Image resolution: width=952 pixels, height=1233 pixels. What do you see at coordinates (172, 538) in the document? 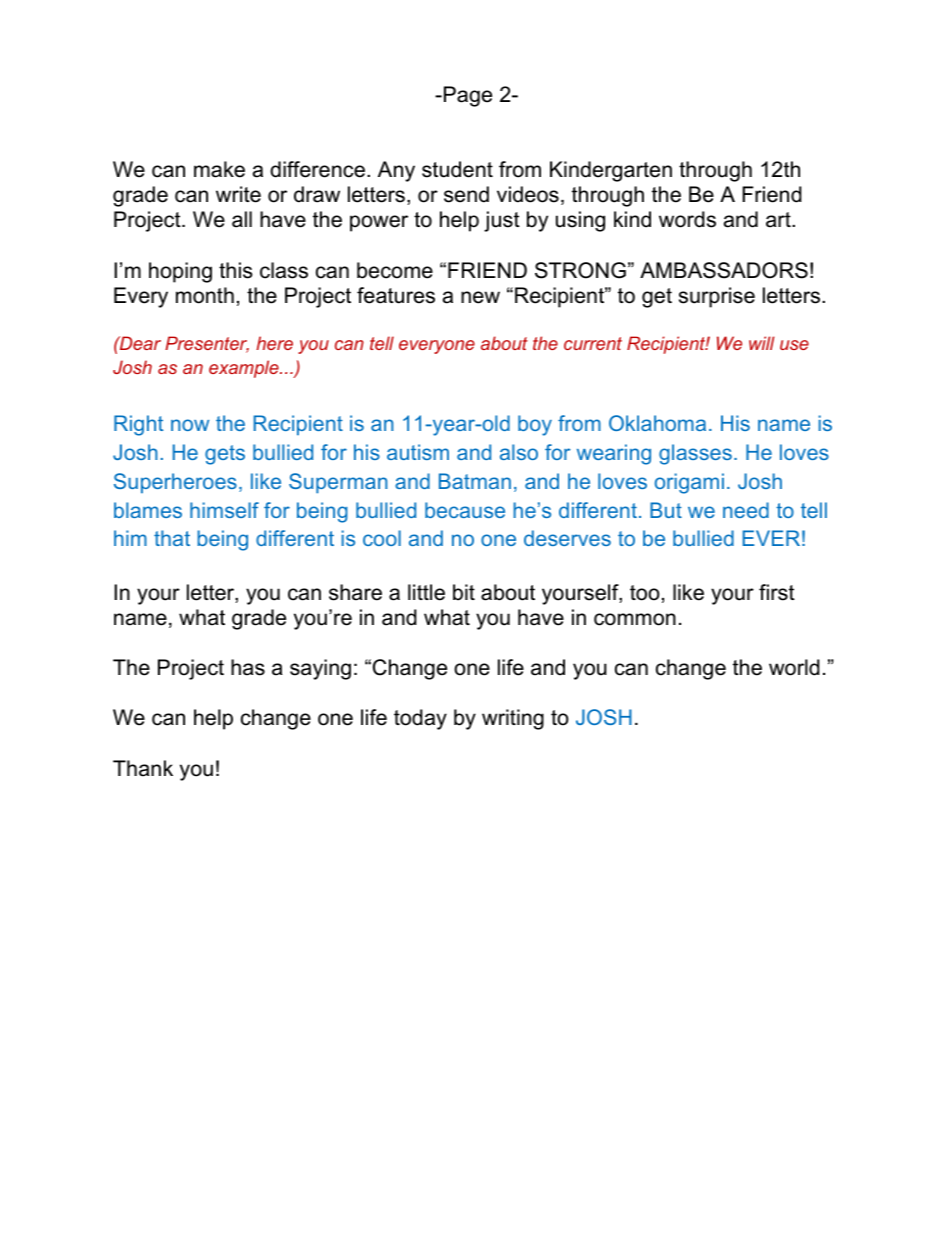
I see `that` at bounding box center [172, 538].
